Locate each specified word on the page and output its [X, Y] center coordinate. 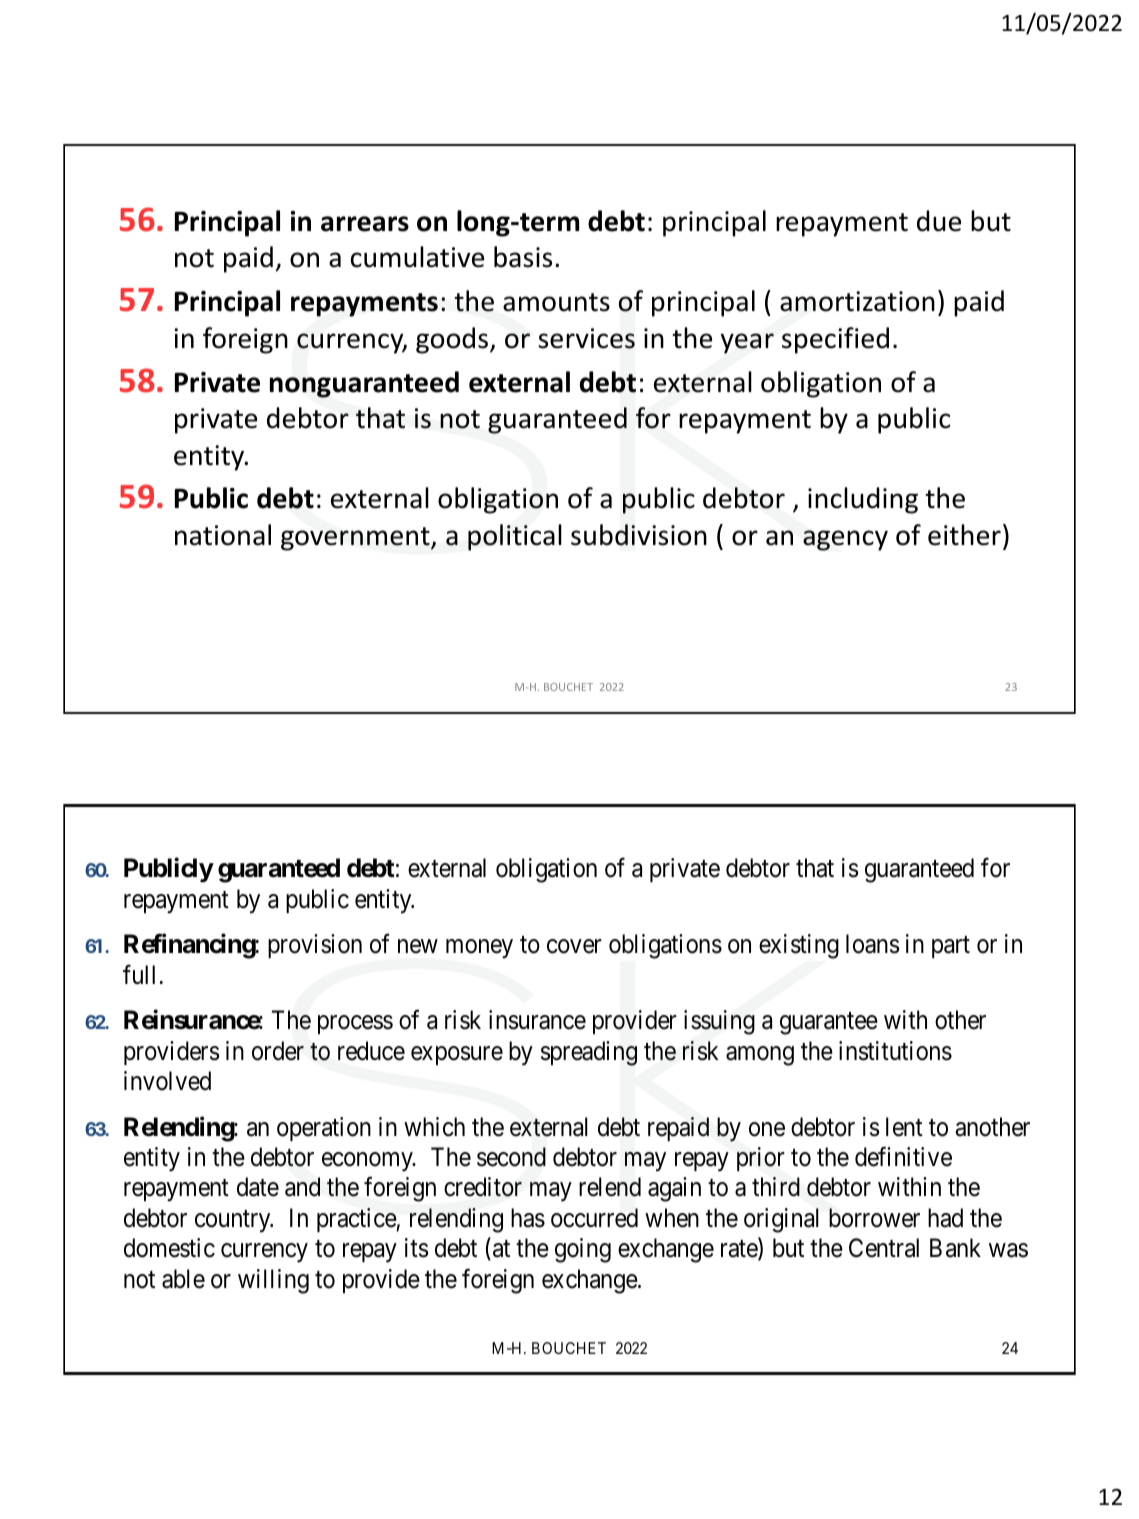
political [515, 537]
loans [872, 944]
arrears [365, 224]
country [234, 1221]
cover [574, 947]
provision [315, 946]
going [583, 1250]
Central [884, 1248]
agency [845, 540]
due [939, 221]
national [223, 535]
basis [523, 257]
